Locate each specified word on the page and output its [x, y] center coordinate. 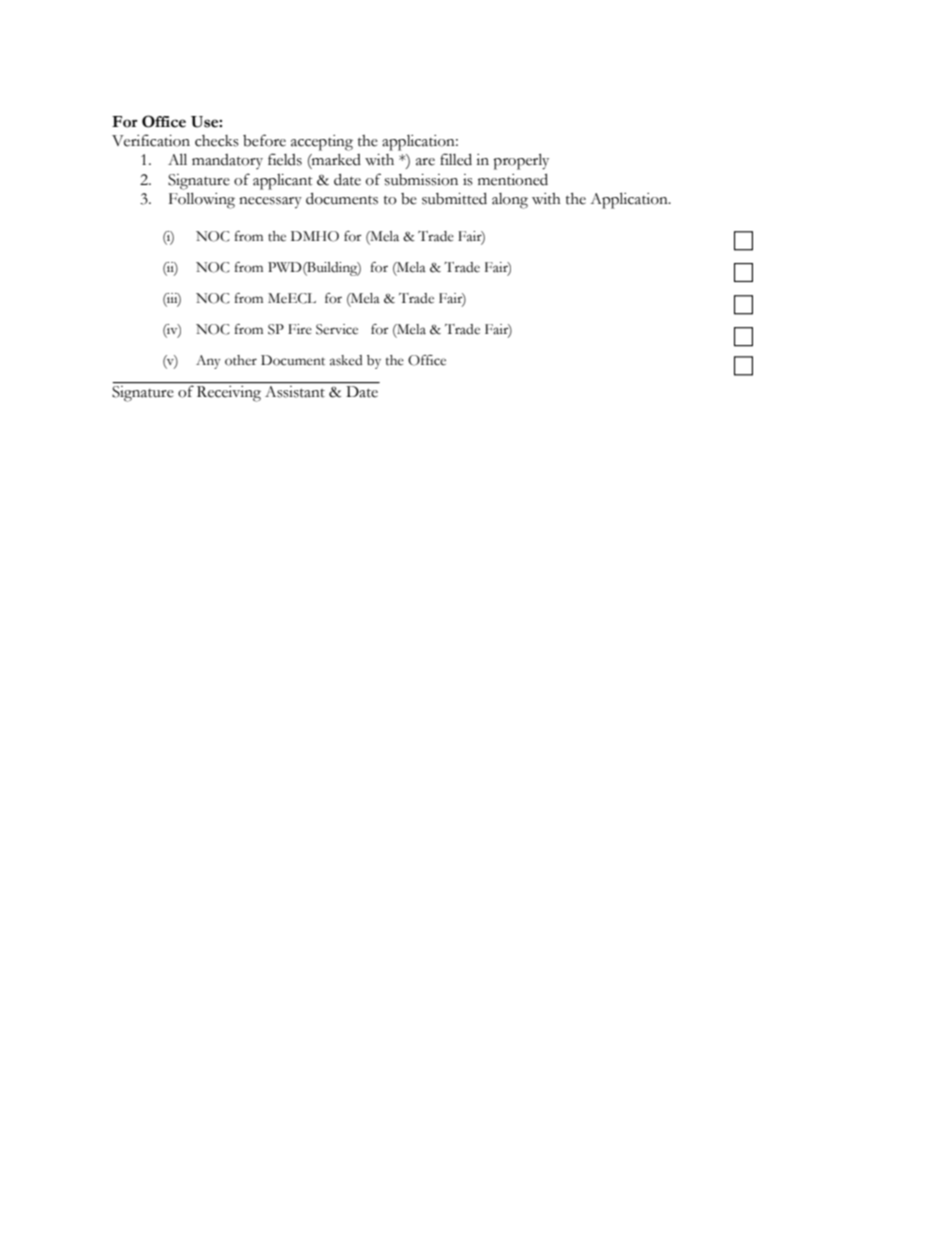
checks [217, 141]
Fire [300, 329]
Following [202, 200]
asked [346, 360]
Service [337, 329]
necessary [270, 203]
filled [456, 159]
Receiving [229, 394]
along [510, 201]
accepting [322, 143]
